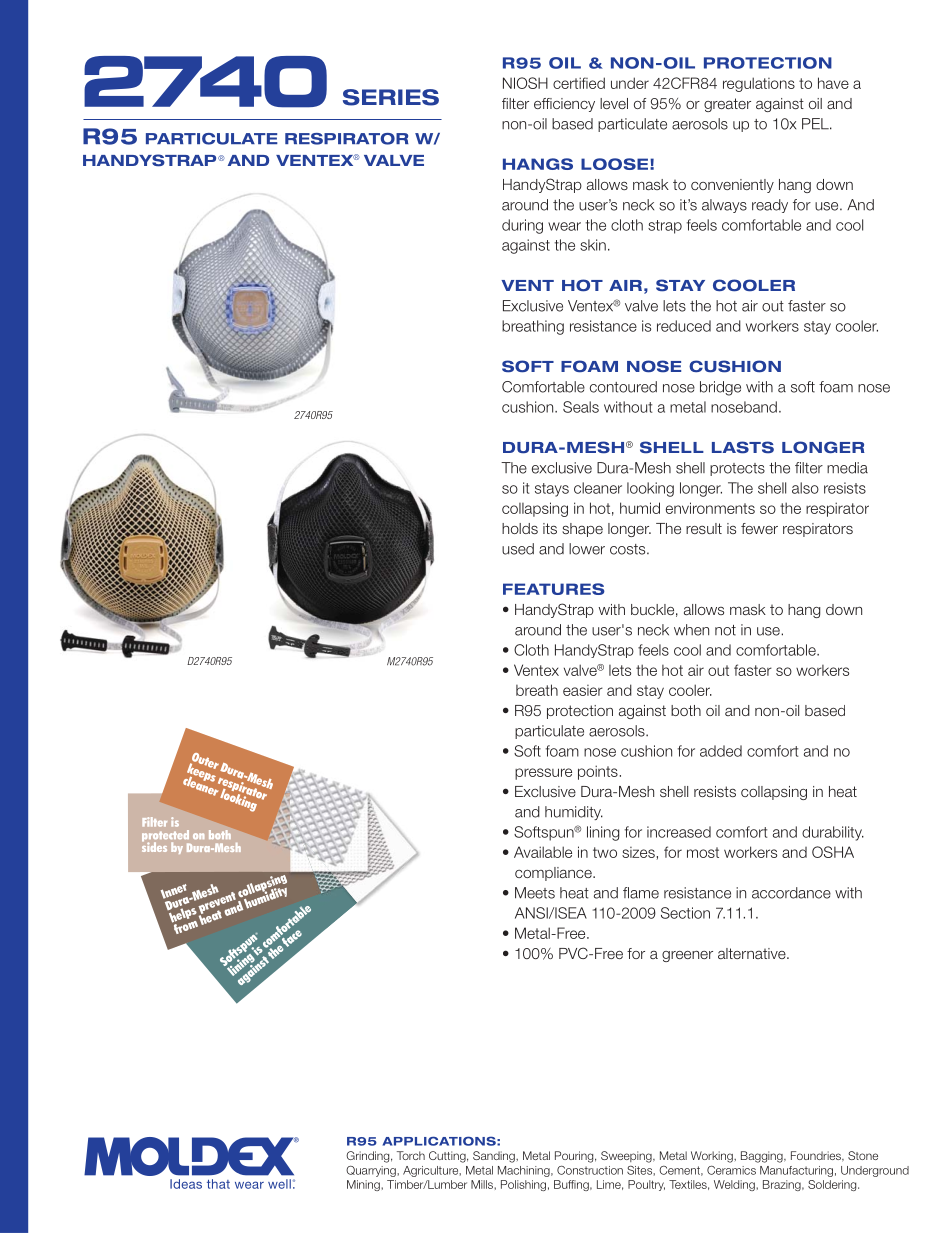 This document has height=1233, width=952. What do you see at coordinates (391, 97) in the document?
I see `SERIES` at bounding box center [391, 97].
